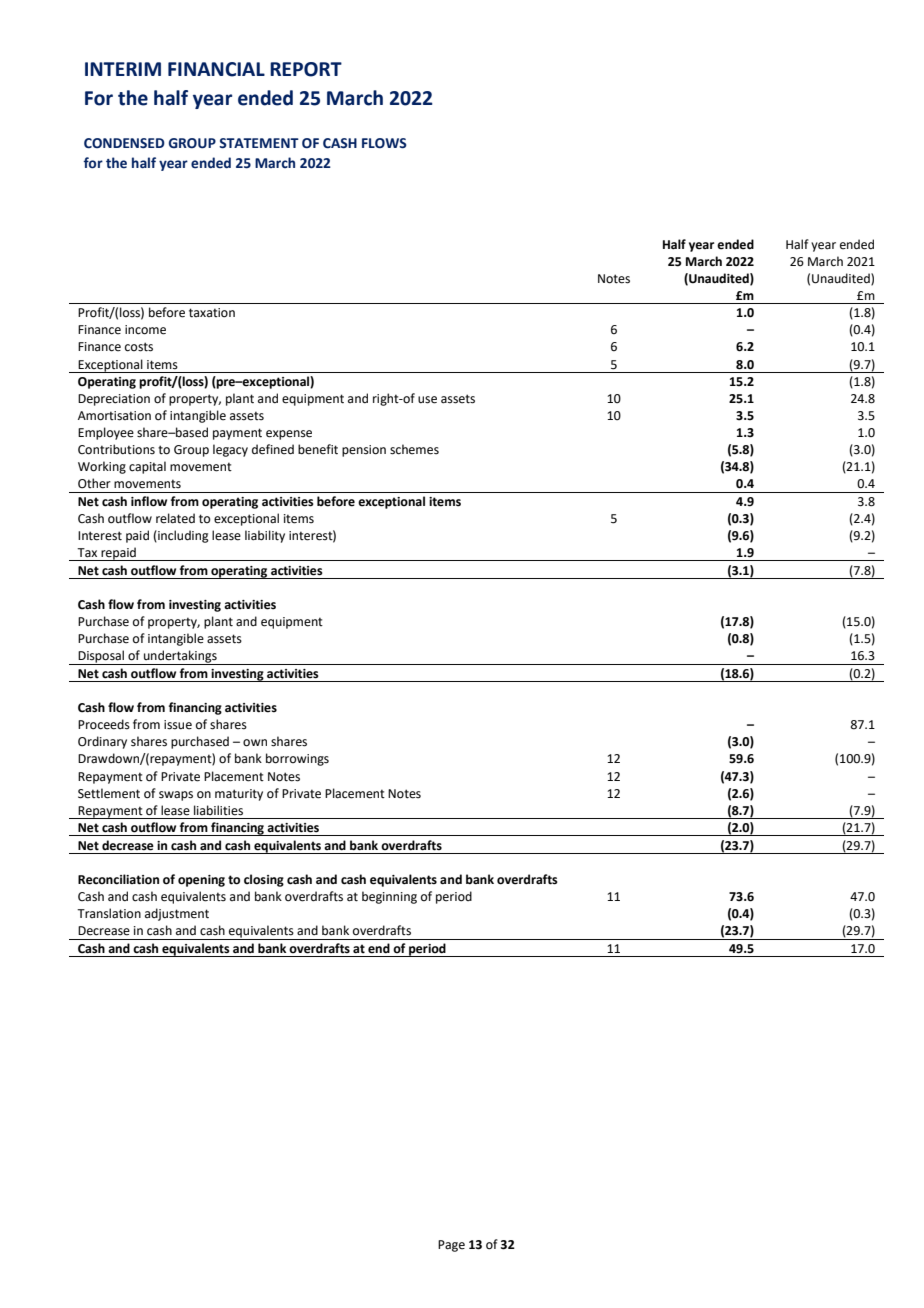 This document has width=924, height=1308. Describe the element at coordinates (451, 1246) in the document. I see `Page` at that location.
